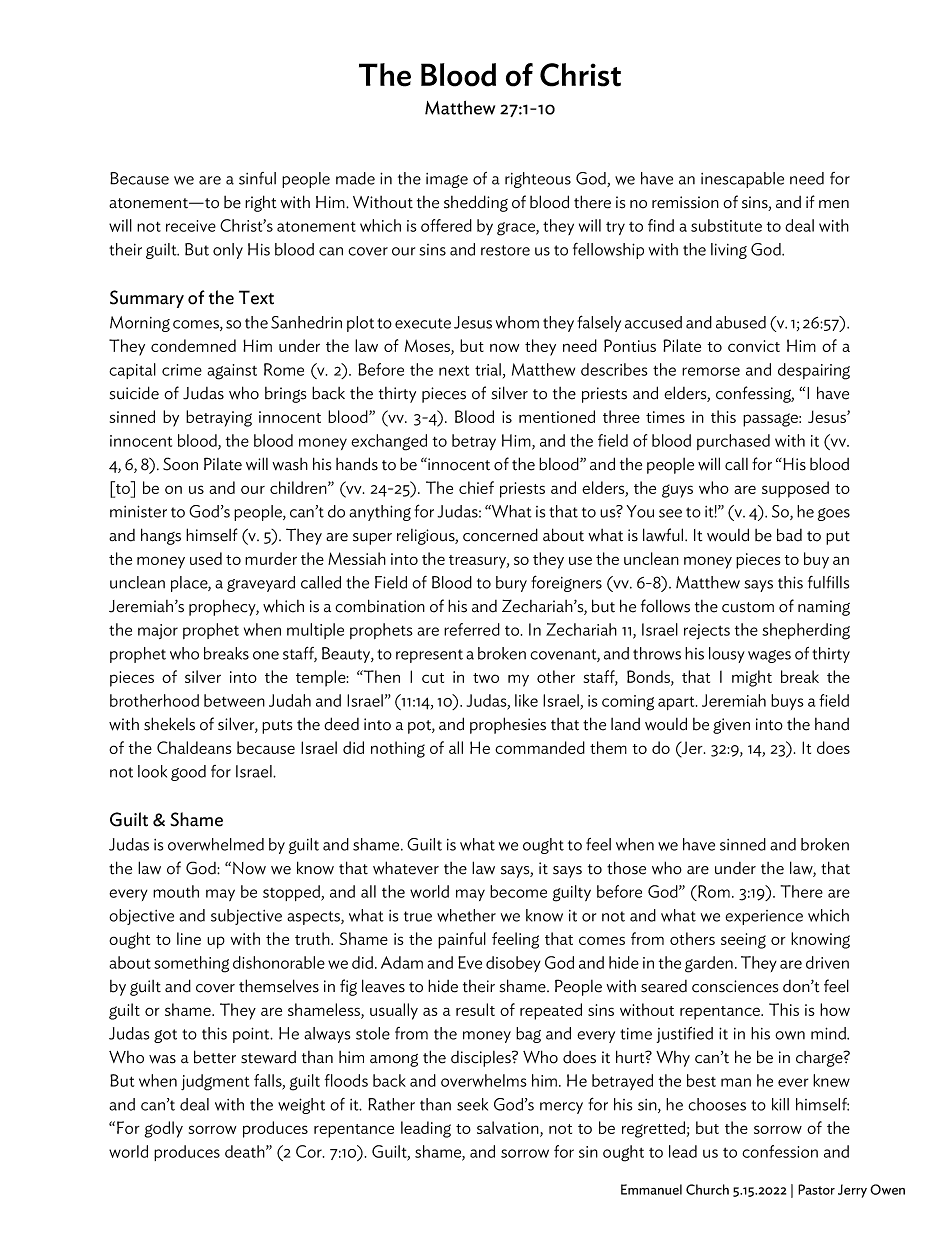 The width and height of the screenshot is (952, 1233). What do you see at coordinates (234, 700) in the screenshot?
I see `between` at bounding box center [234, 700].
